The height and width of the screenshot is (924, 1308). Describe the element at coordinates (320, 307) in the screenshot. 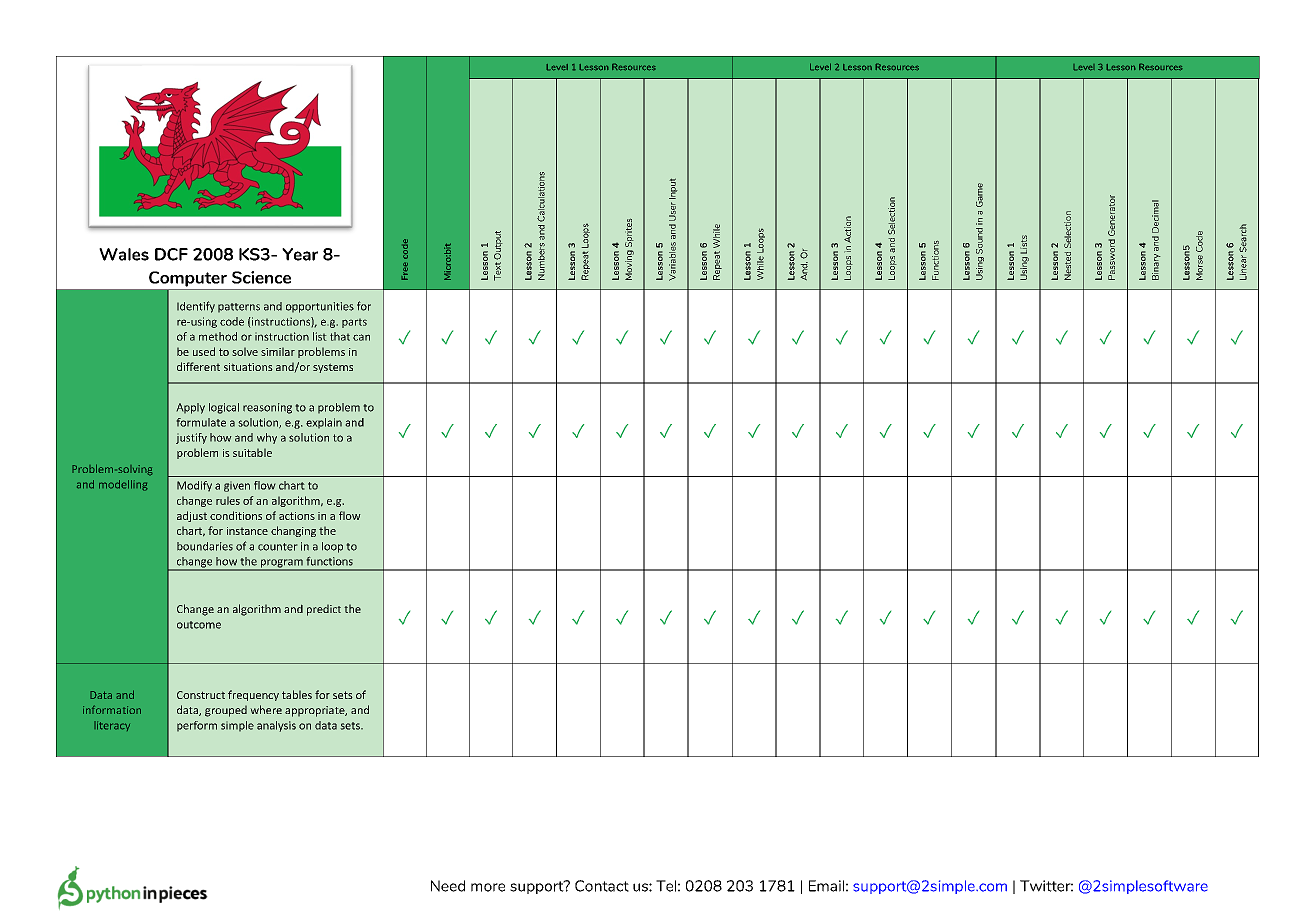

I see `opportunities` at that location.
